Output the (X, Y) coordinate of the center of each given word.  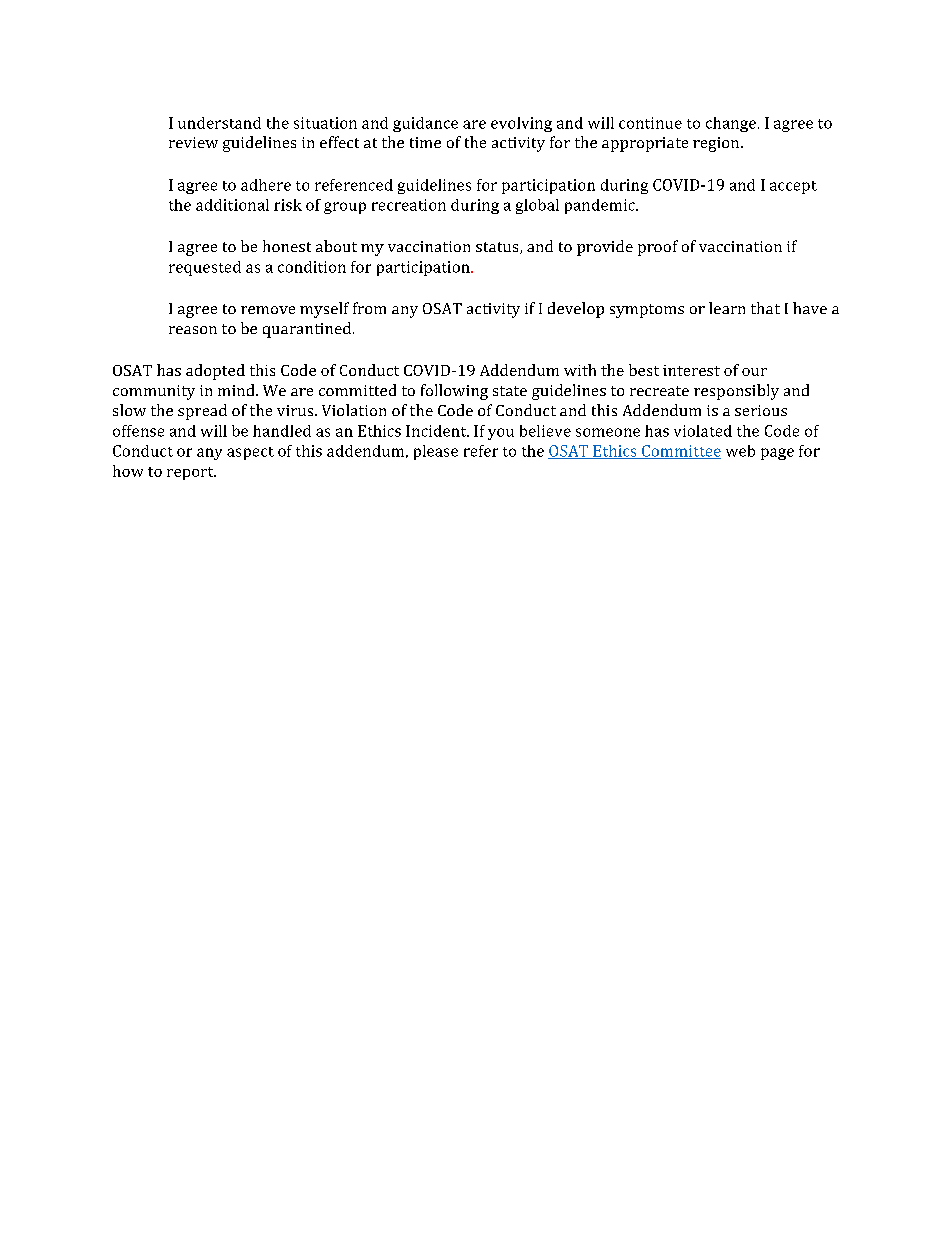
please (436, 452)
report (191, 473)
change (731, 124)
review (193, 142)
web (740, 451)
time (425, 142)
